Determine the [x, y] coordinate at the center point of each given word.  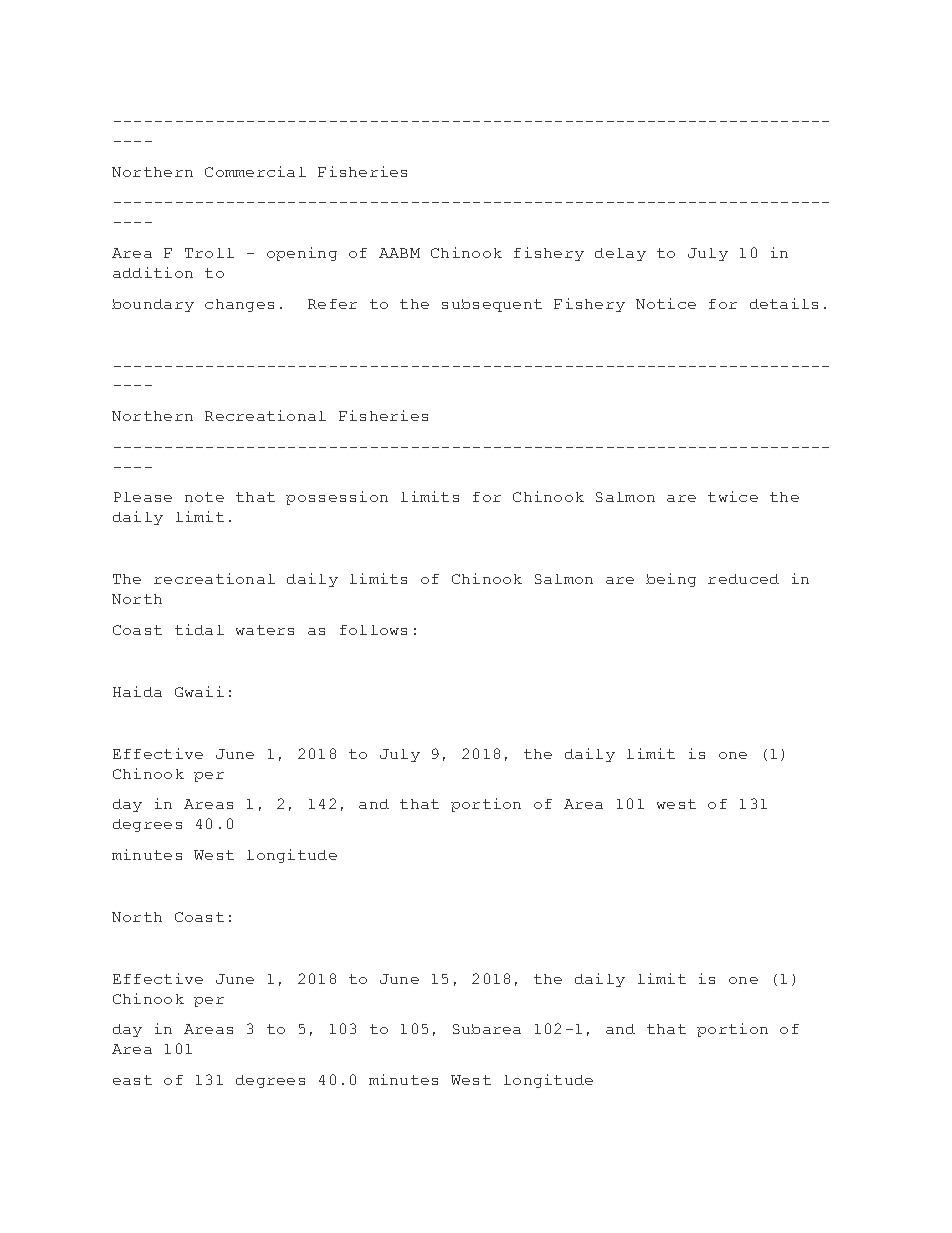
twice [733, 496]
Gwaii [199, 691]
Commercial [255, 171]
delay [620, 254]
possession [337, 498]
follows [373, 630]
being [671, 580]
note [204, 497]
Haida [137, 691]
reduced [743, 579]
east [132, 1080]
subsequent [492, 305]
